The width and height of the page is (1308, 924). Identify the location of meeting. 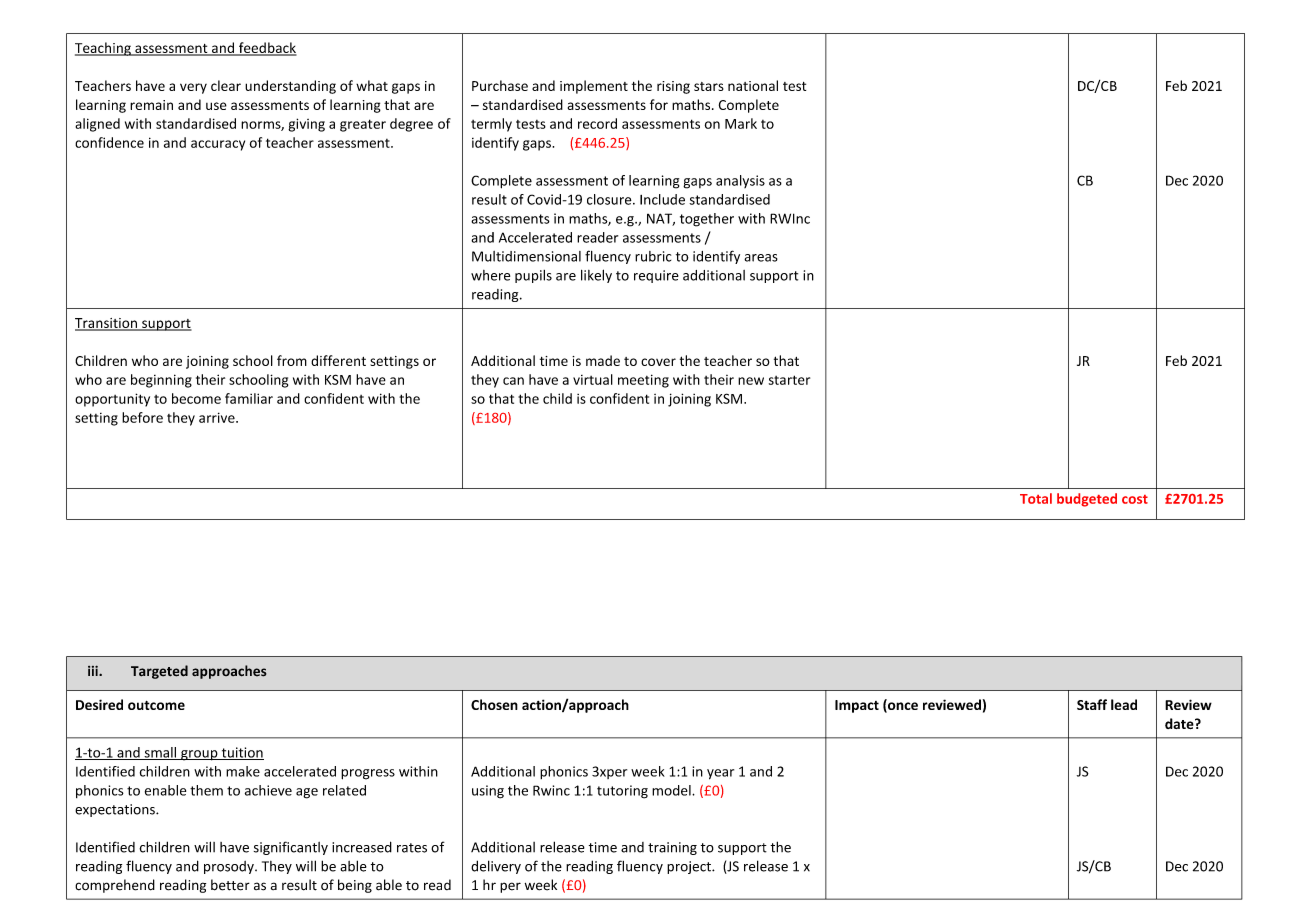
(643, 381).
